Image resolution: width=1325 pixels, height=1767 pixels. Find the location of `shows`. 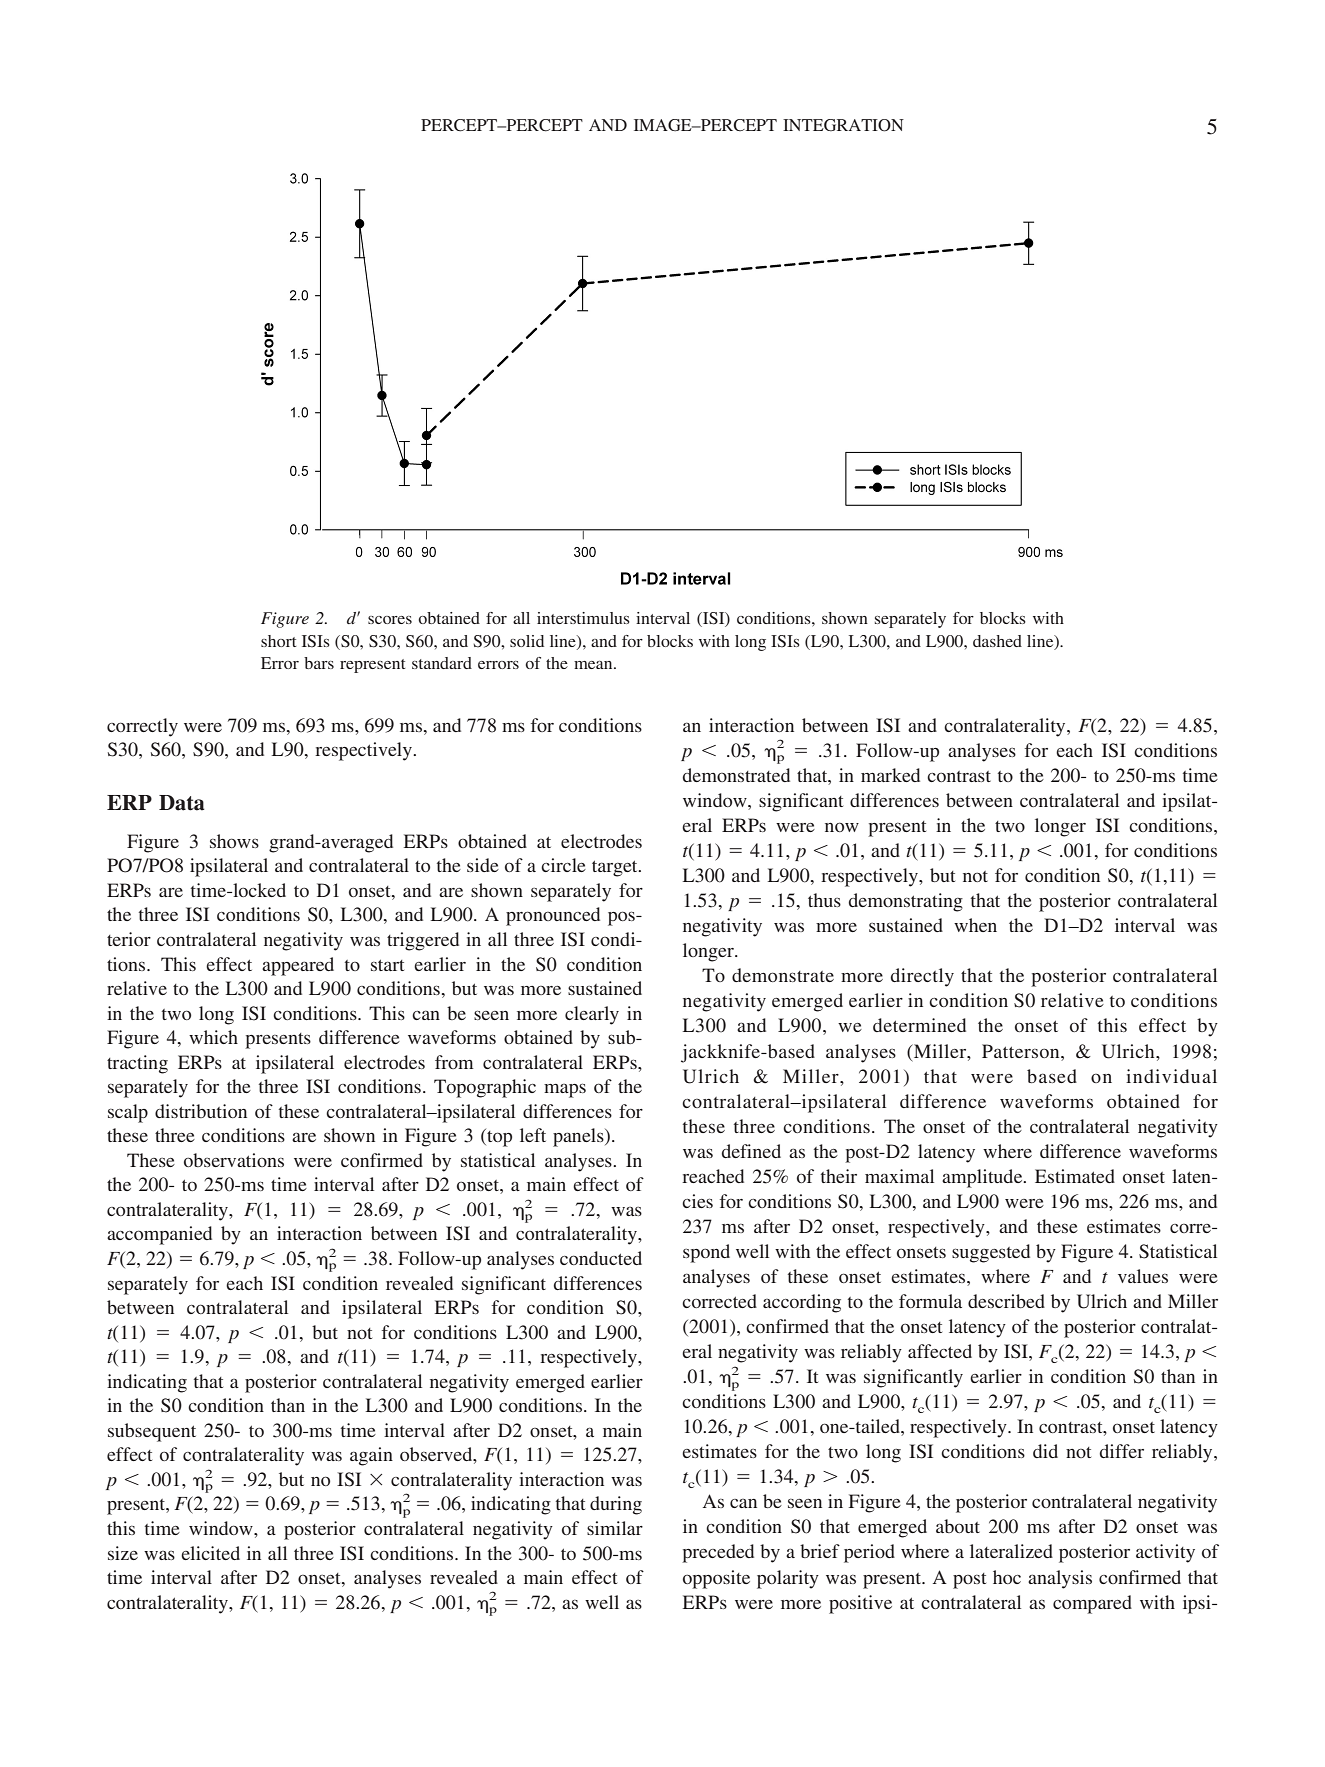

shows is located at coordinates (234, 841).
